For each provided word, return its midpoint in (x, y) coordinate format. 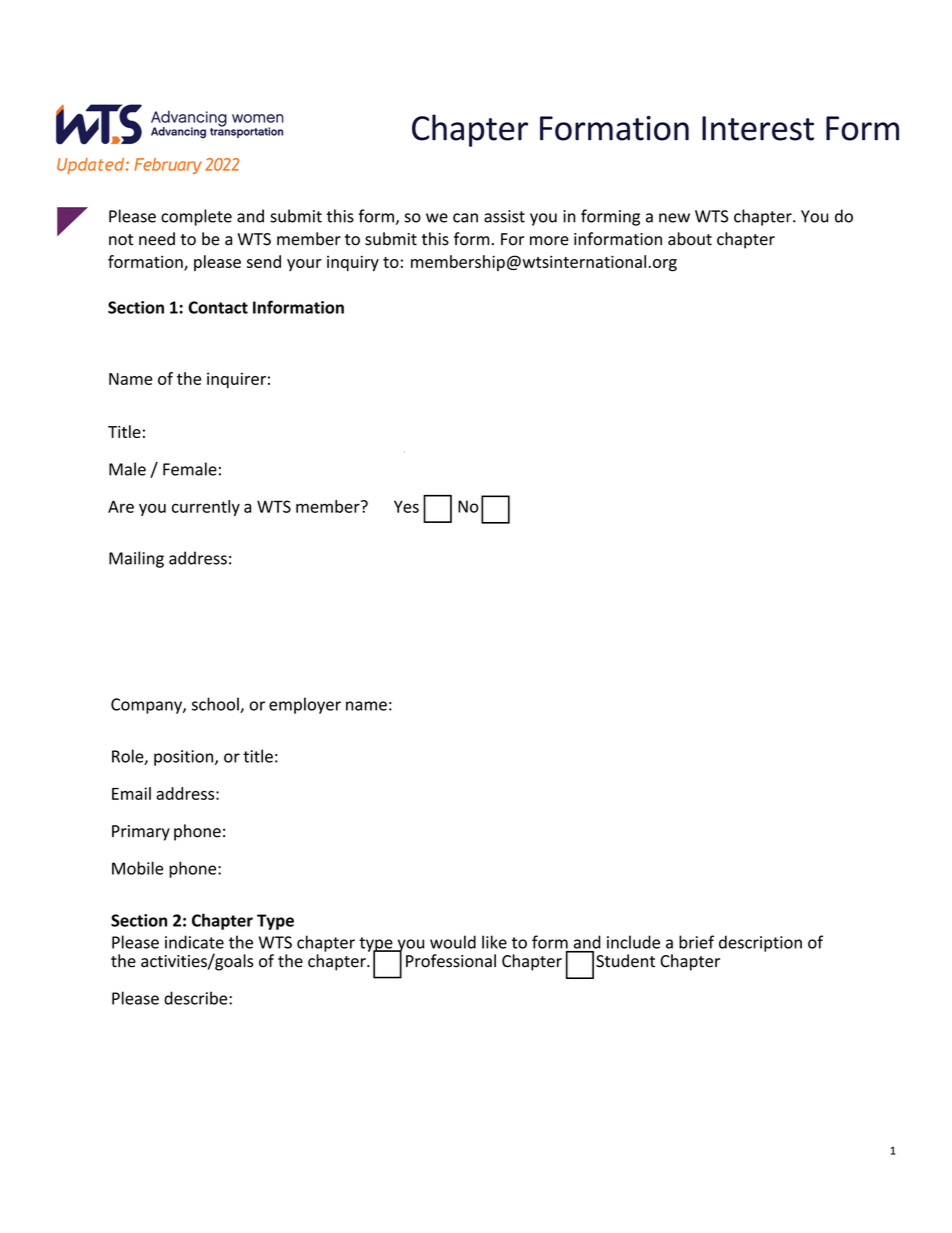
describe (197, 998)
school (216, 705)
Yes (406, 506)
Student (625, 961)
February (168, 166)
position (185, 758)
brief (696, 942)
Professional (451, 961)
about (690, 239)
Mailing (136, 559)
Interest (758, 128)
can (465, 218)
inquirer (236, 380)
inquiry (353, 263)
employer (305, 705)
